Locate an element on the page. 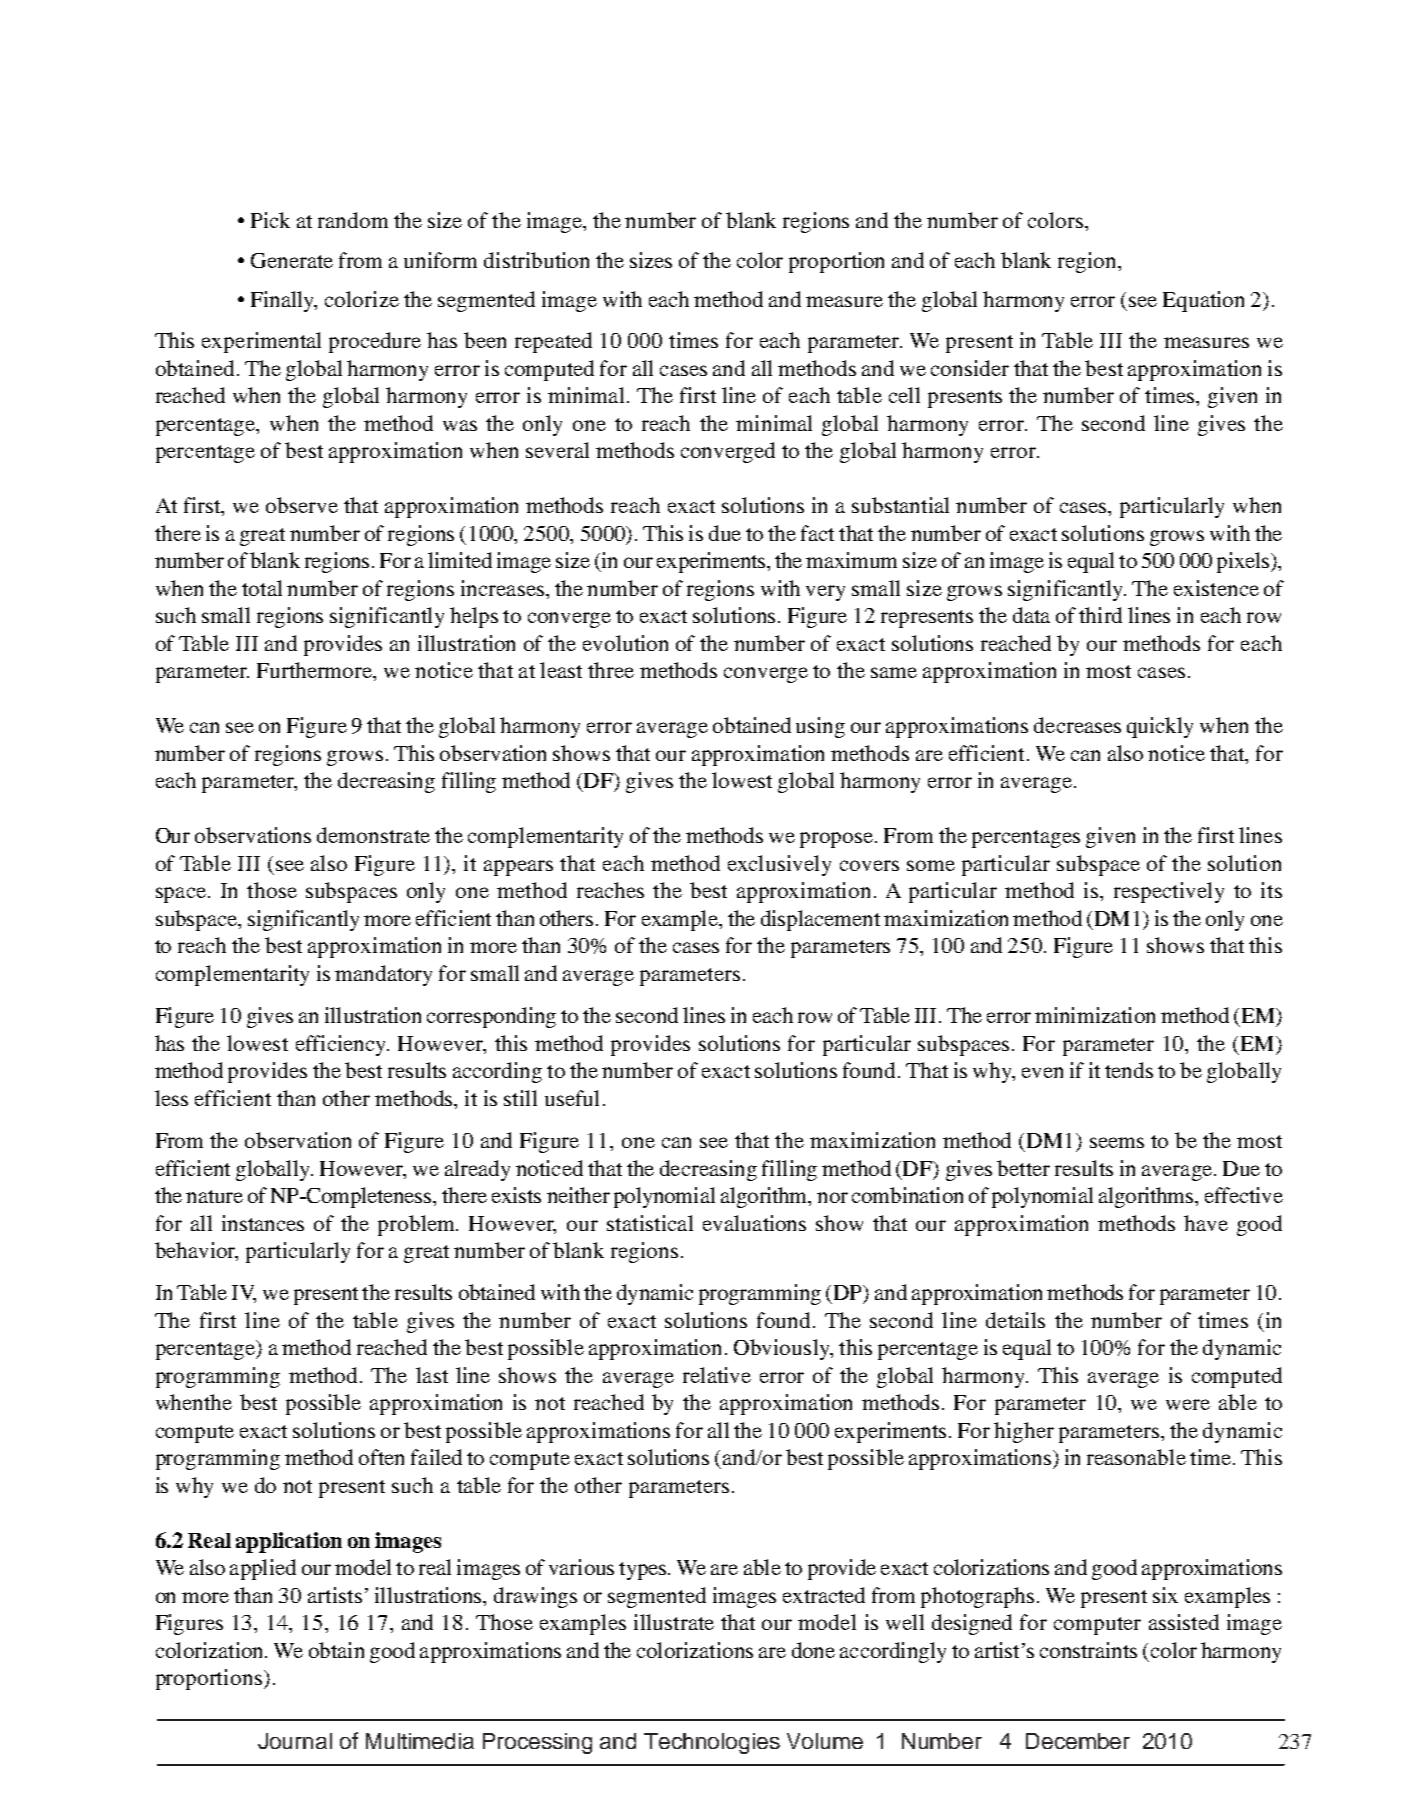 The image size is (1403, 1815). Journal is located at coordinates (295, 1741).
